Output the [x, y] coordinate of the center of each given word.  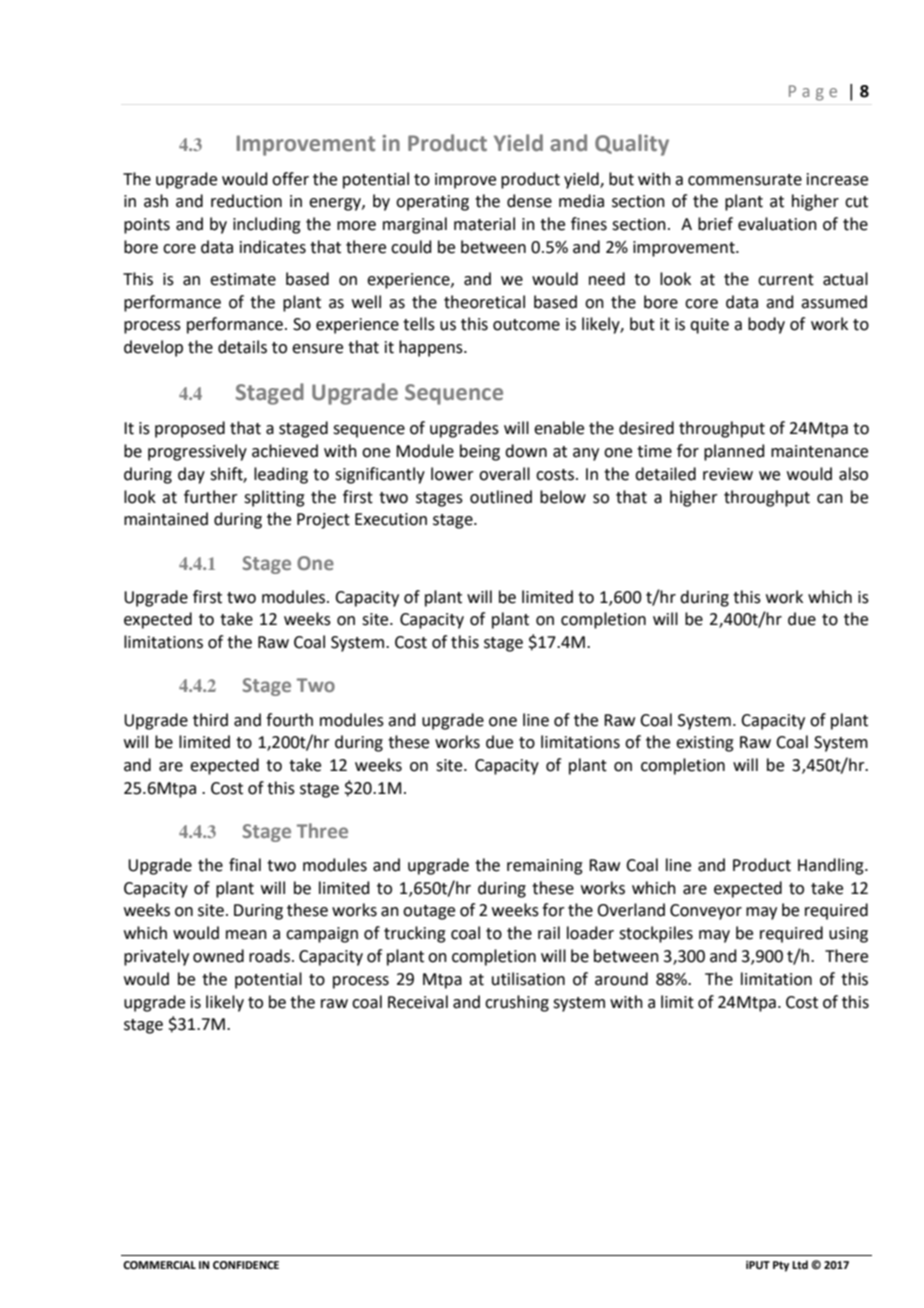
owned [218, 956]
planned [734, 452]
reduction [246, 201]
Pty [781, 1266]
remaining [545, 867]
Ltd [800, 1264]
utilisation [528, 979]
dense [529, 201]
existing [705, 744]
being [480, 452]
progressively [197, 452]
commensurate [745, 180]
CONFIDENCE [246, 1265]
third [210, 720]
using [848, 935]
